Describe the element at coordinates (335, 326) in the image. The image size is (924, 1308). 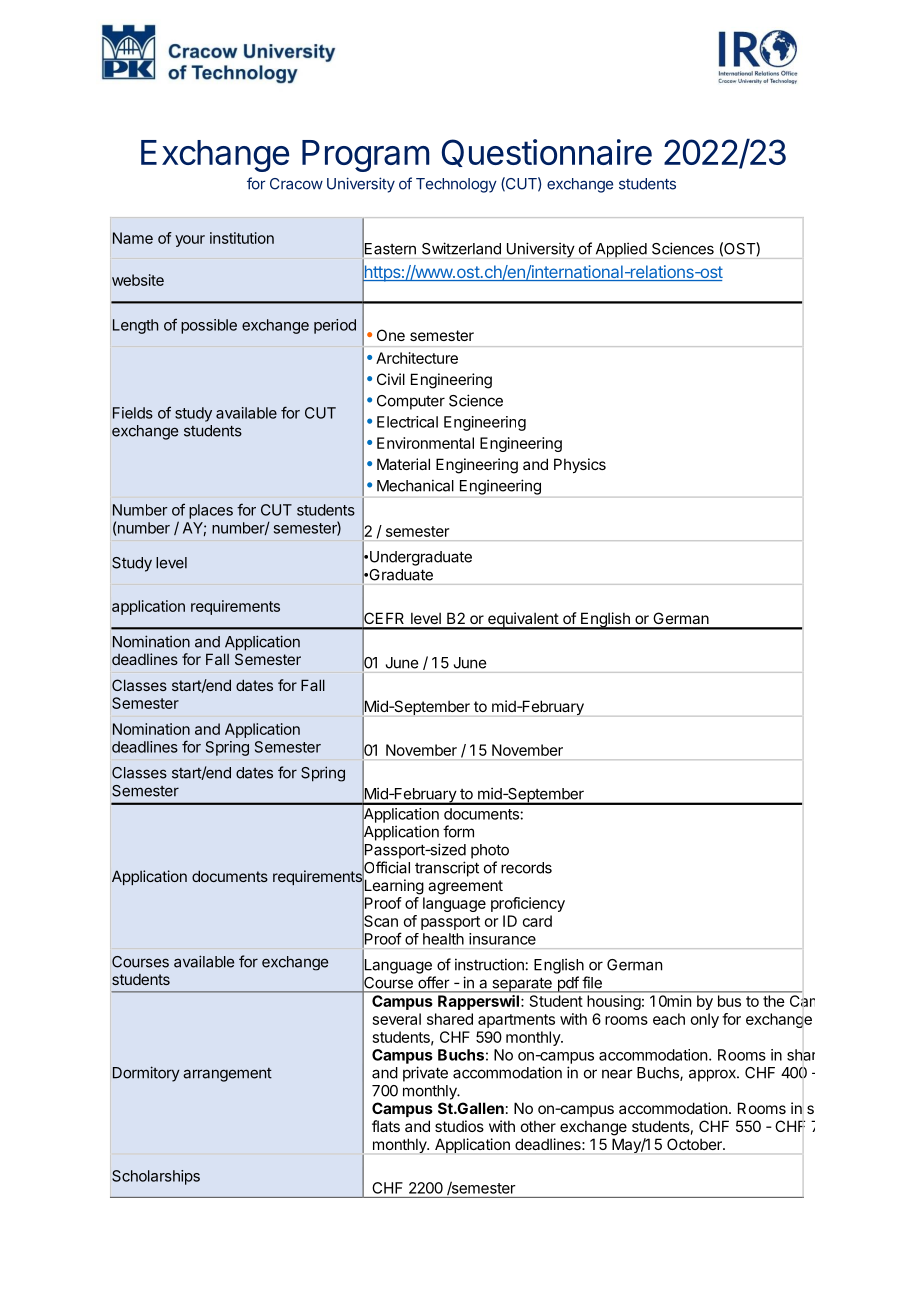
I see `period` at that location.
